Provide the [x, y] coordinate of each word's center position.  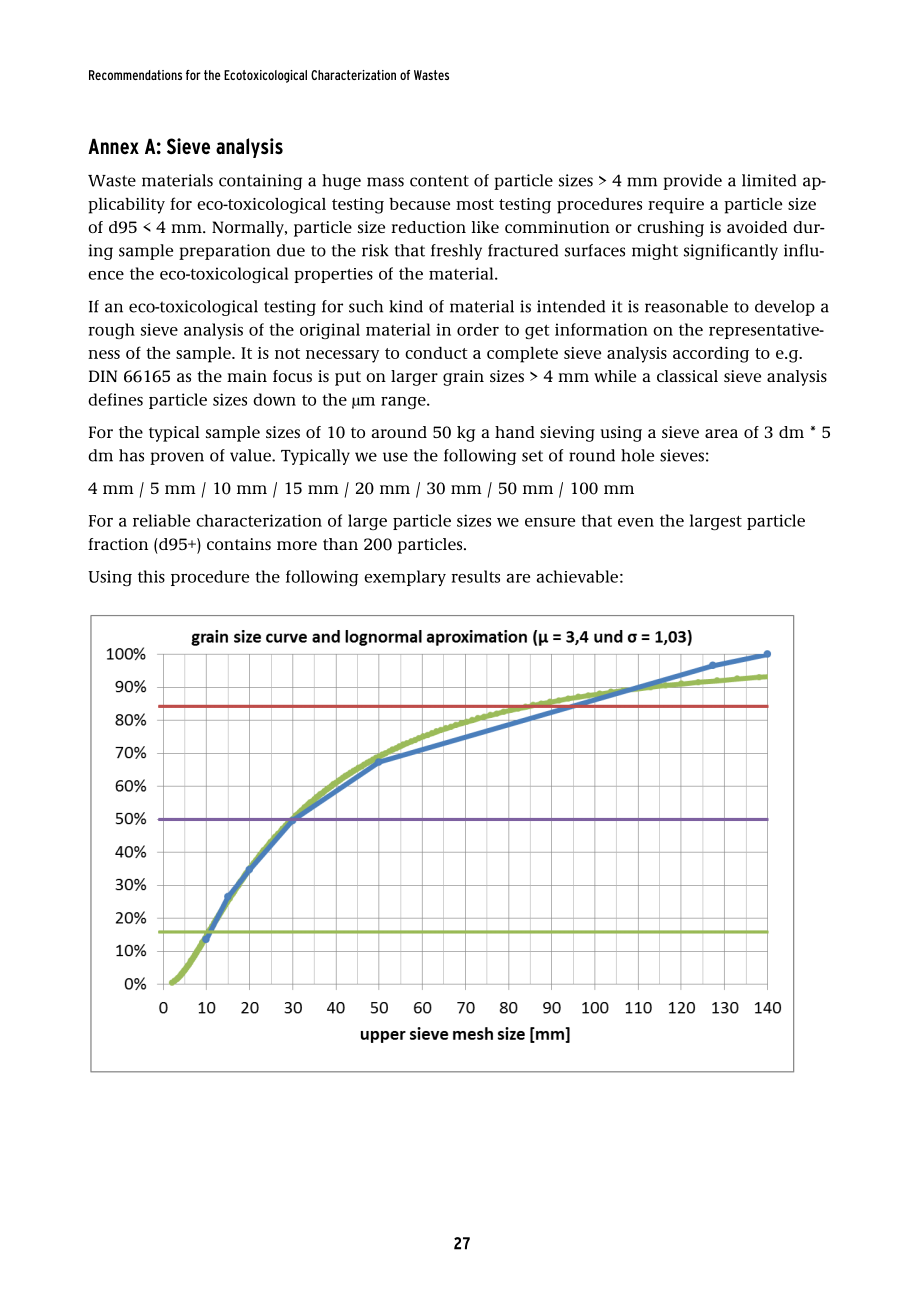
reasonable [686, 306]
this [151, 576]
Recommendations [135, 75]
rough [111, 331]
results [475, 576]
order [478, 329]
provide [692, 182]
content [439, 181]
